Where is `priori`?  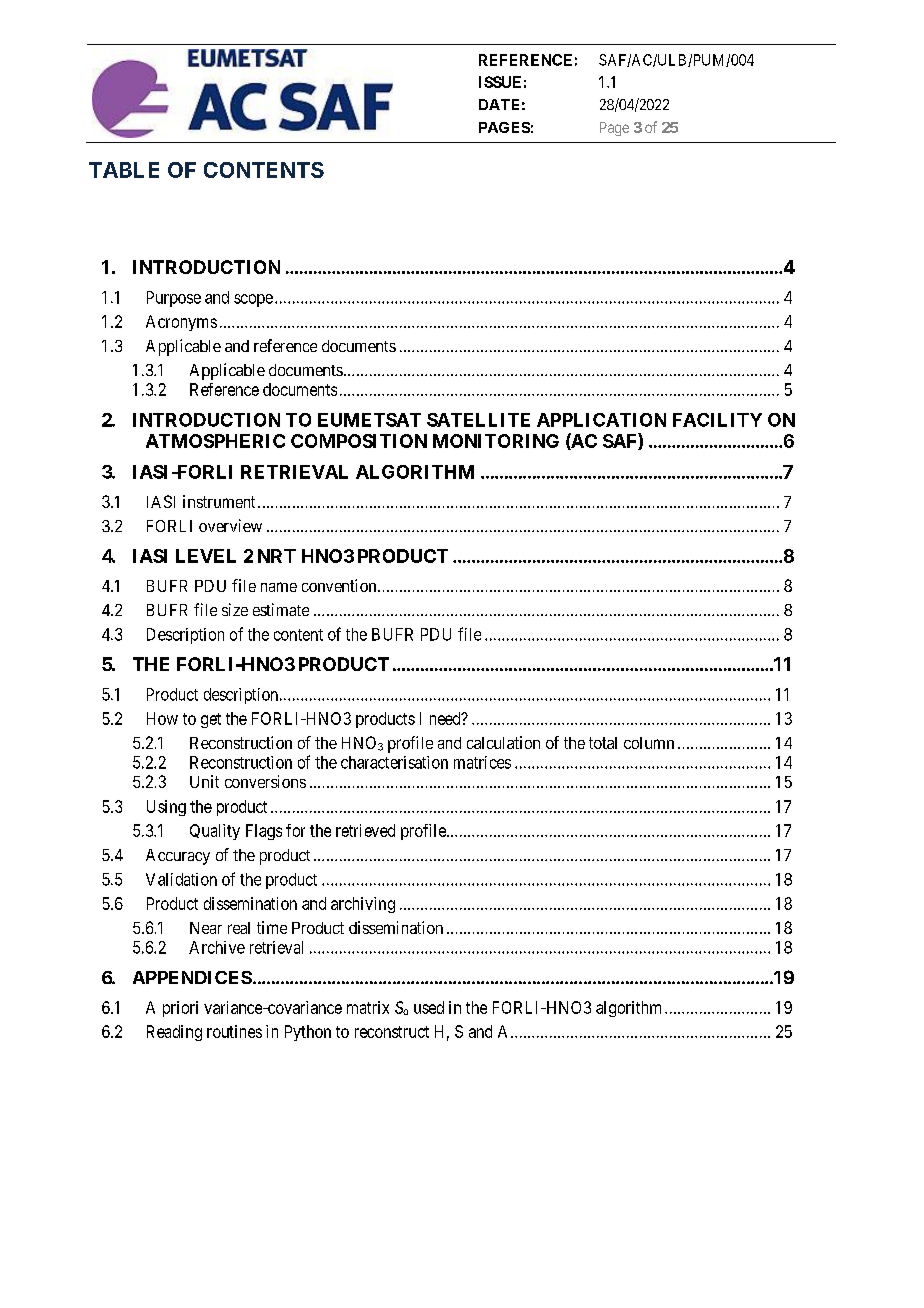 priori is located at coordinates (180, 1009).
